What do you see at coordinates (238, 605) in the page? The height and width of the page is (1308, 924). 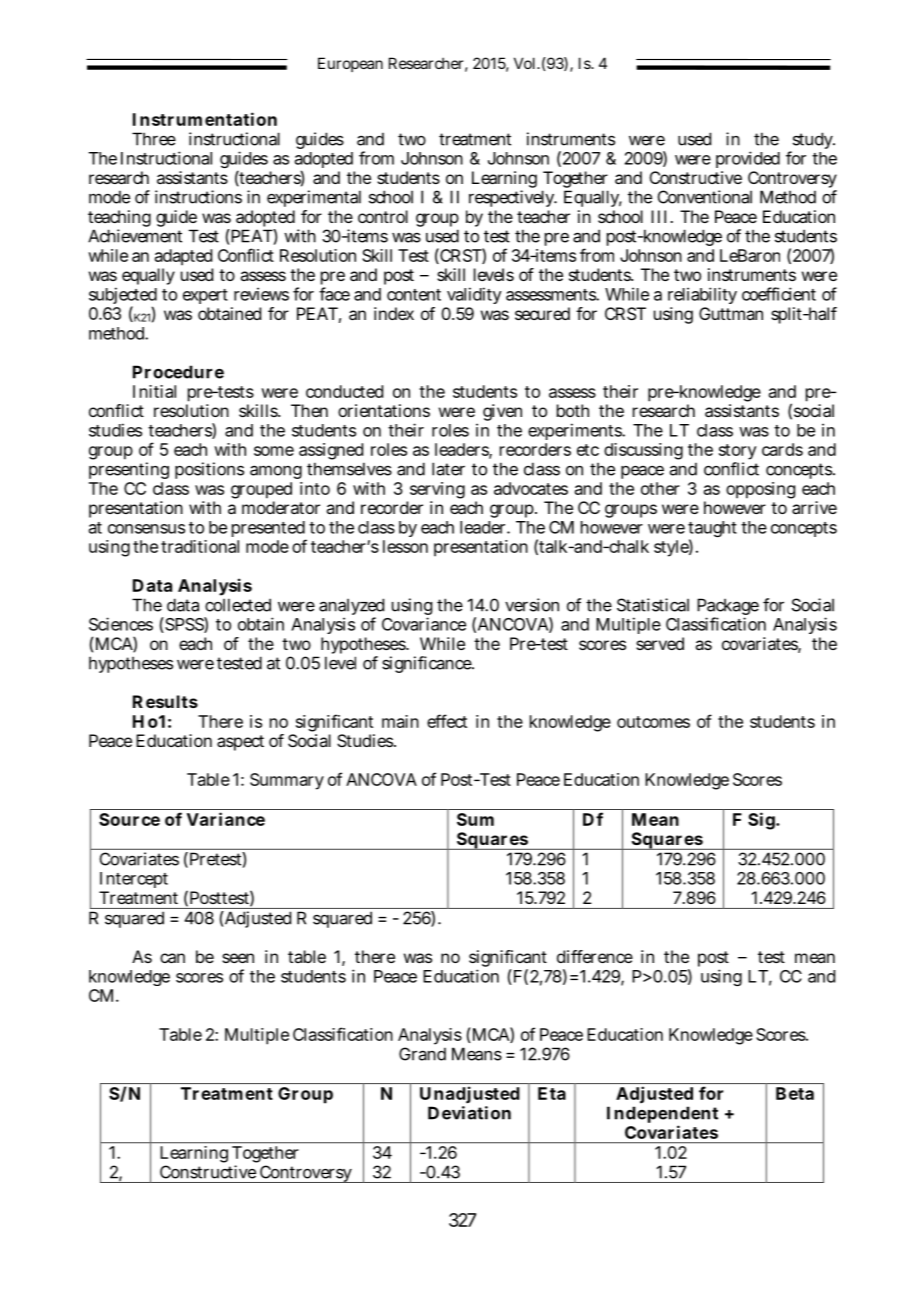 I see `collected` at bounding box center [238, 605].
